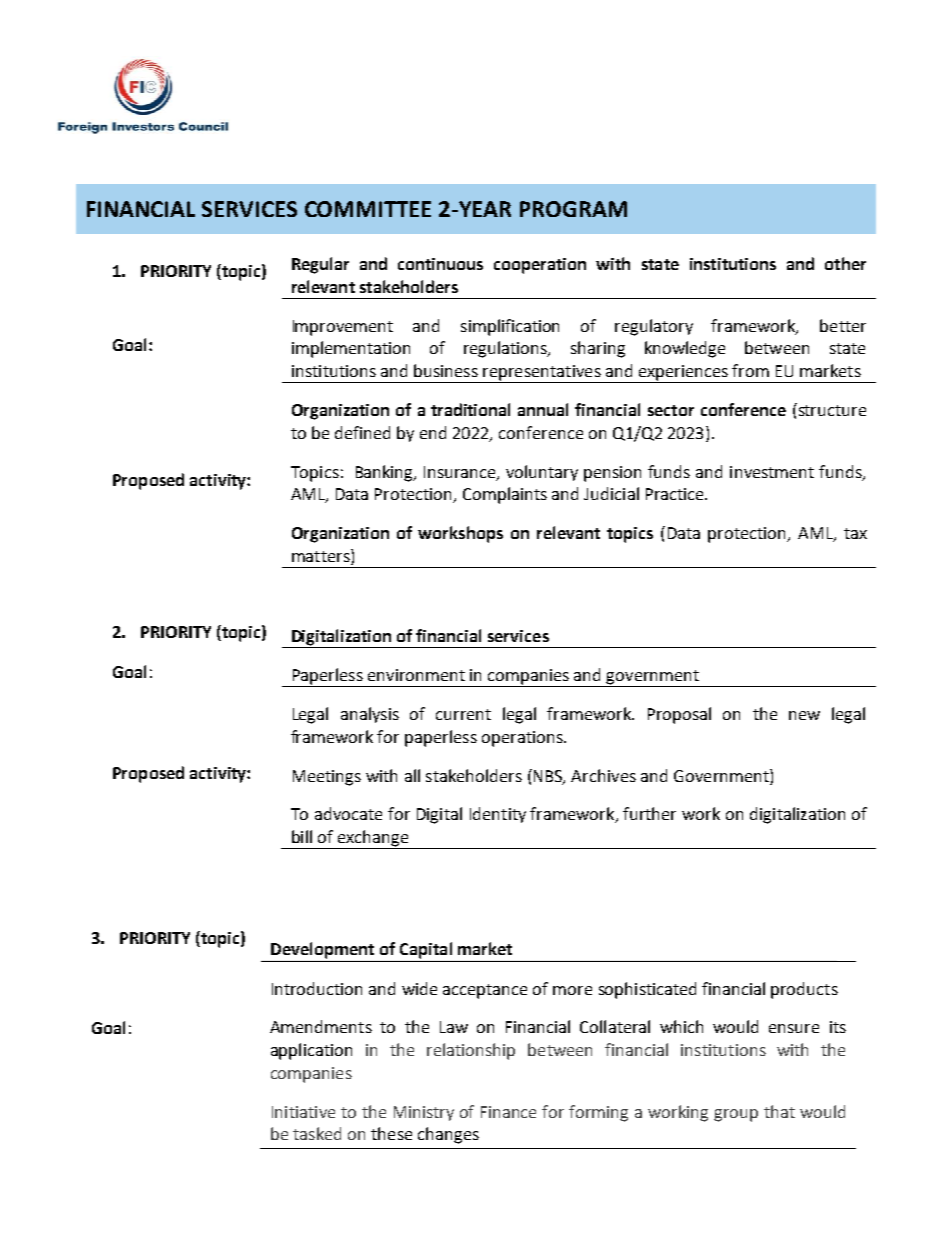 This screenshot has height=1233, width=952. What do you see at coordinates (416, 675) in the screenshot?
I see `environment` at bounding box center [416, 675].
